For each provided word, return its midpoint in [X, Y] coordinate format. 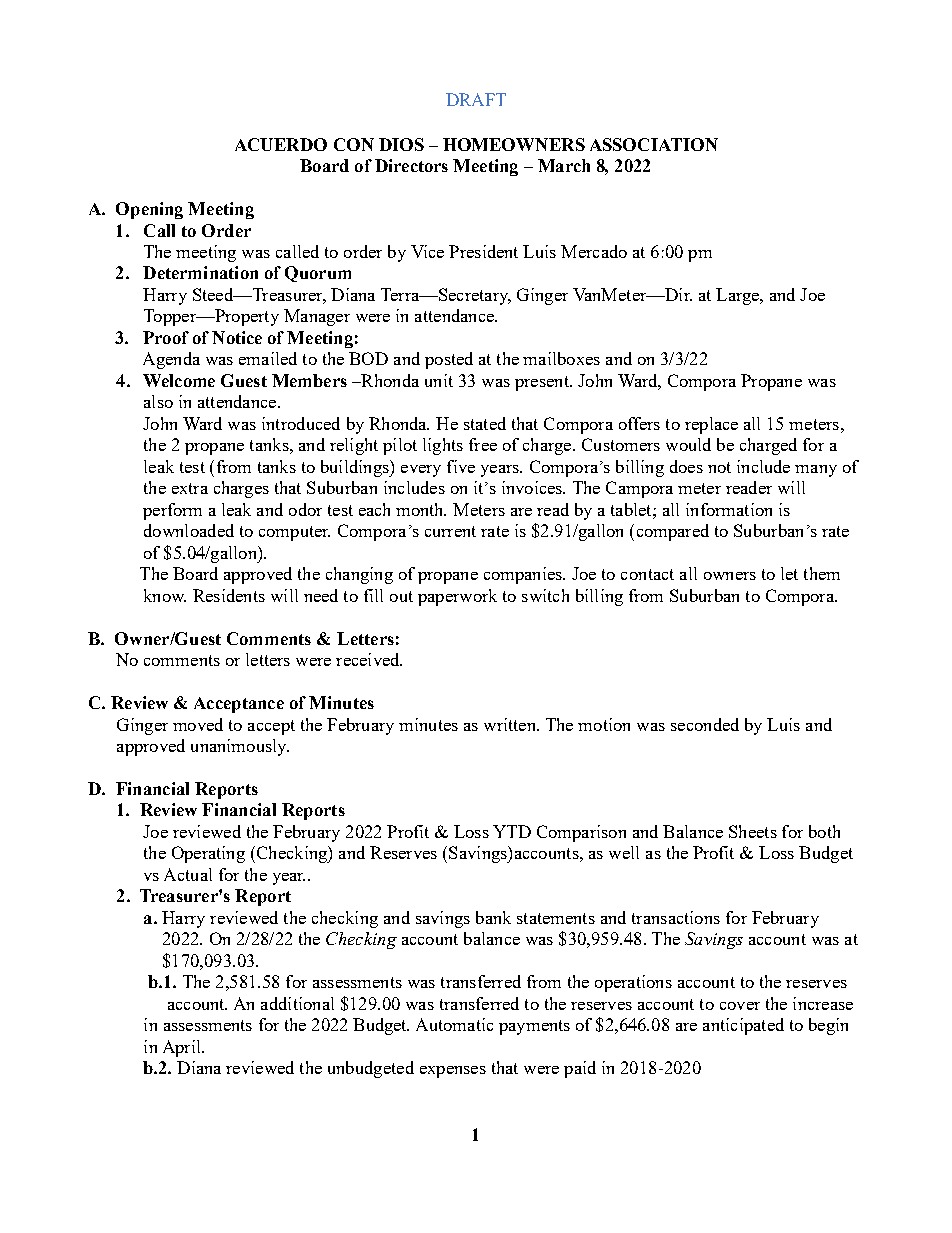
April [183, 1048]
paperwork [457, 597]
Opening [149, 210]
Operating [208, 854]
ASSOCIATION [654, 144]
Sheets [753, 831]
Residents [229, 595]
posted [449, 360]
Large [738, 296]
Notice [237, 337]
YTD [512, 831]
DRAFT [476, 99]
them [822, 573]
